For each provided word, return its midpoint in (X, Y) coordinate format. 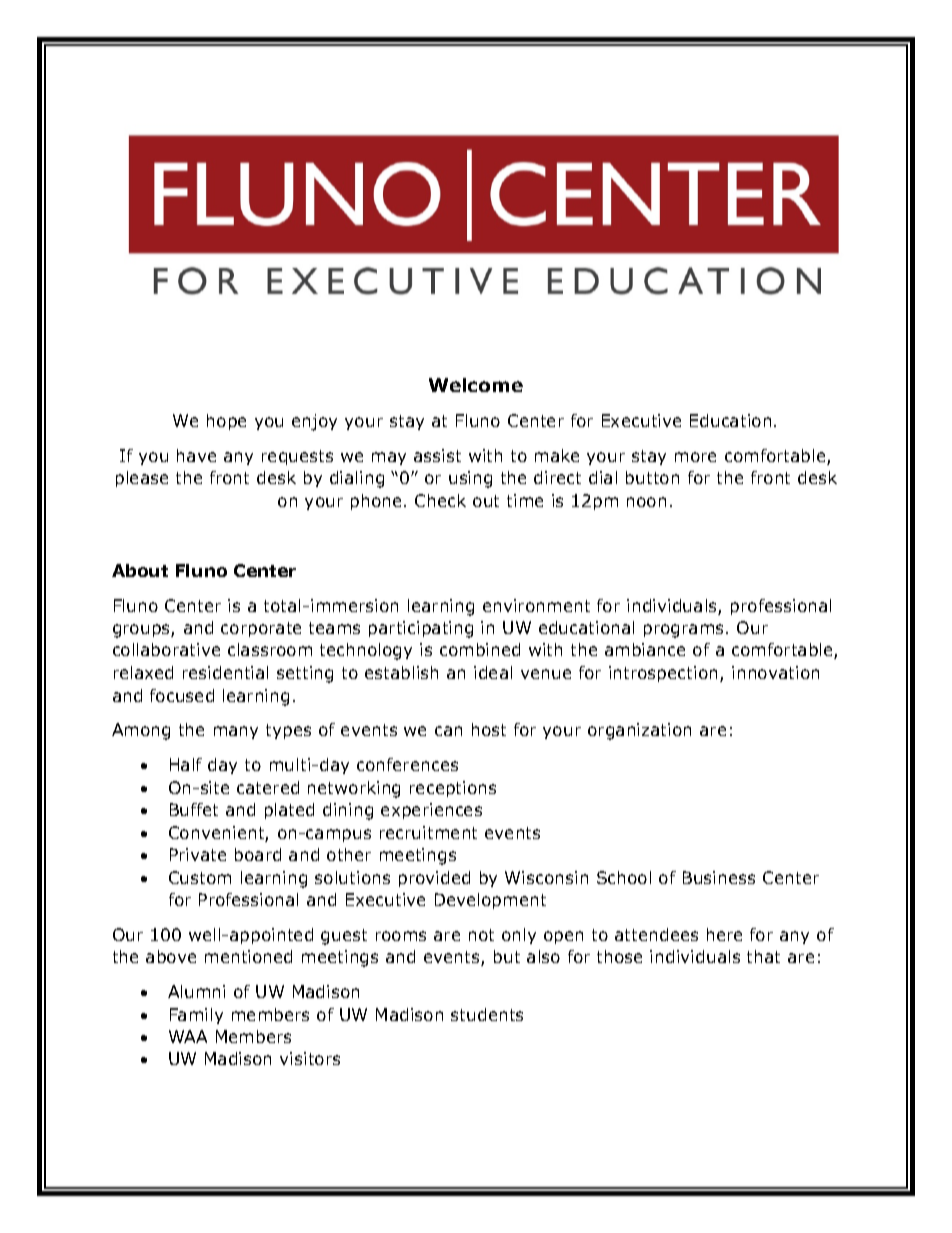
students (487, 1014)
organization (639, 731)
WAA (188, 1036)
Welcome (476, 385)
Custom (200, 877)
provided (434, 879)
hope (226, 422)
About (140, 570)
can (448, 731)
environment (536, 605)
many (236, 732)
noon (646, 502)
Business (719, 877)
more (695, 457)
